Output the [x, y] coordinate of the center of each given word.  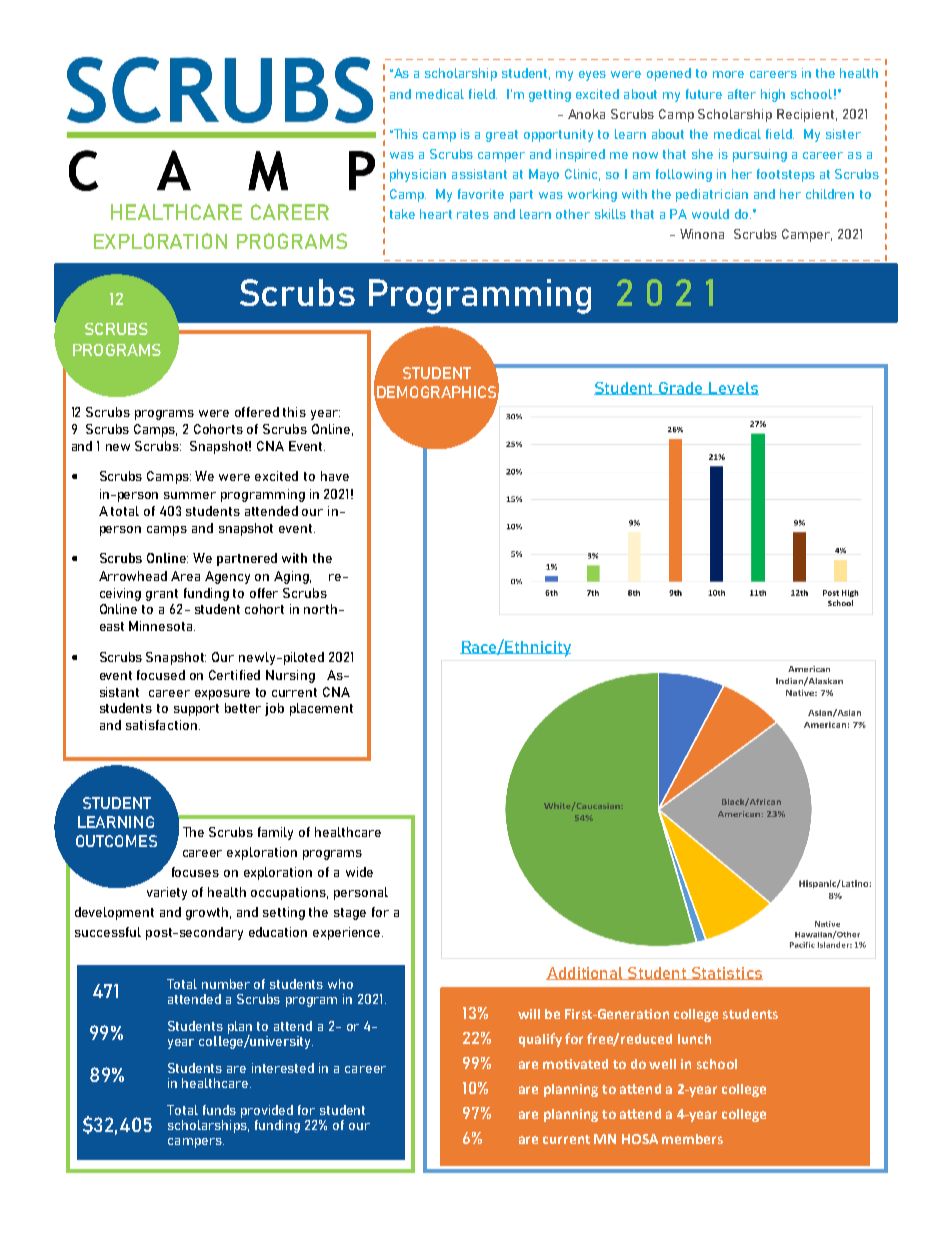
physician [418, 175]
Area [185, 576]
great [502, 136]
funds [219, 1110]
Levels [733, 388]
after [742, 94]
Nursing [290, 676]
